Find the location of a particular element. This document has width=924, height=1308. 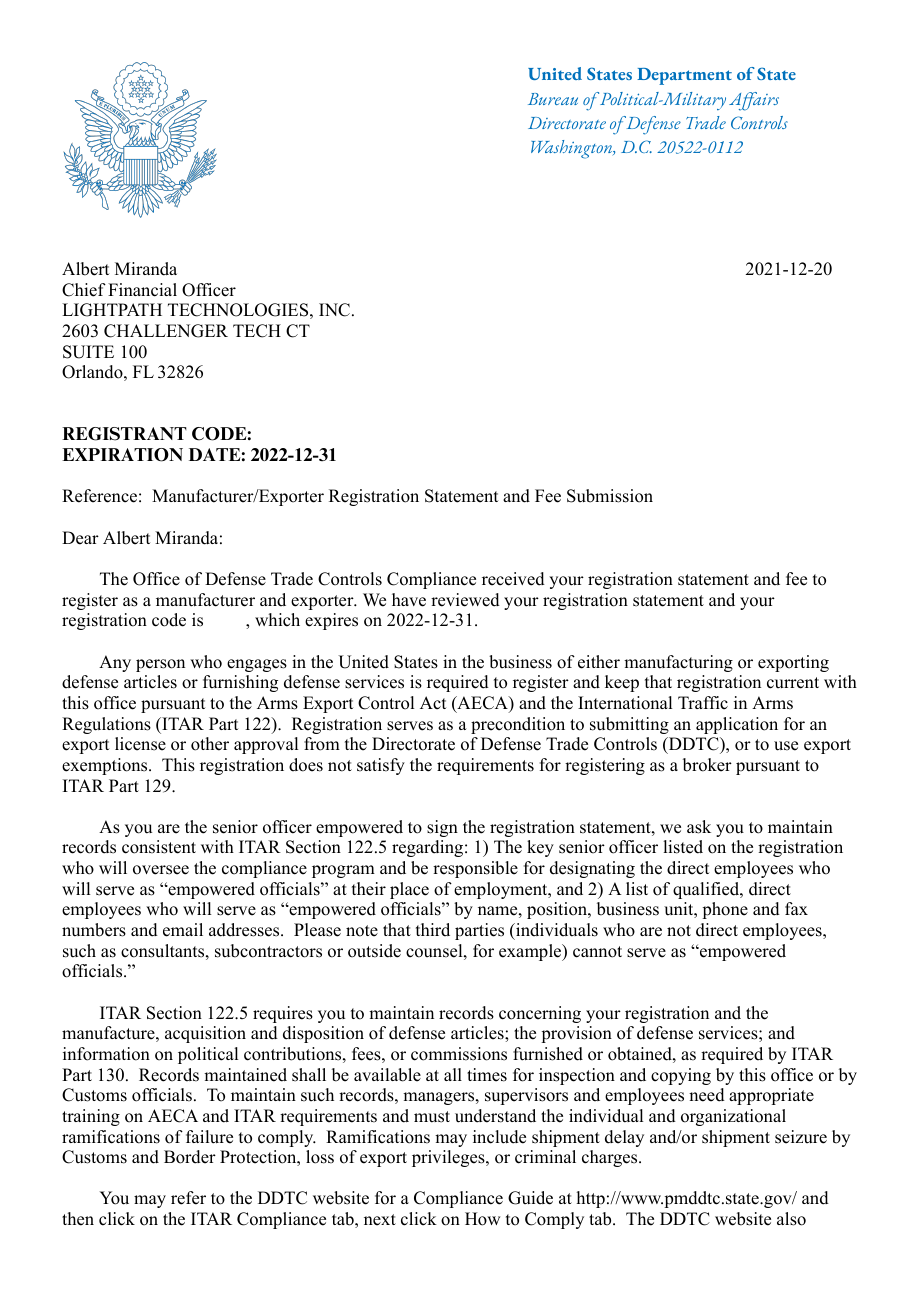

privileges is located at coordinates (449, 1158).
